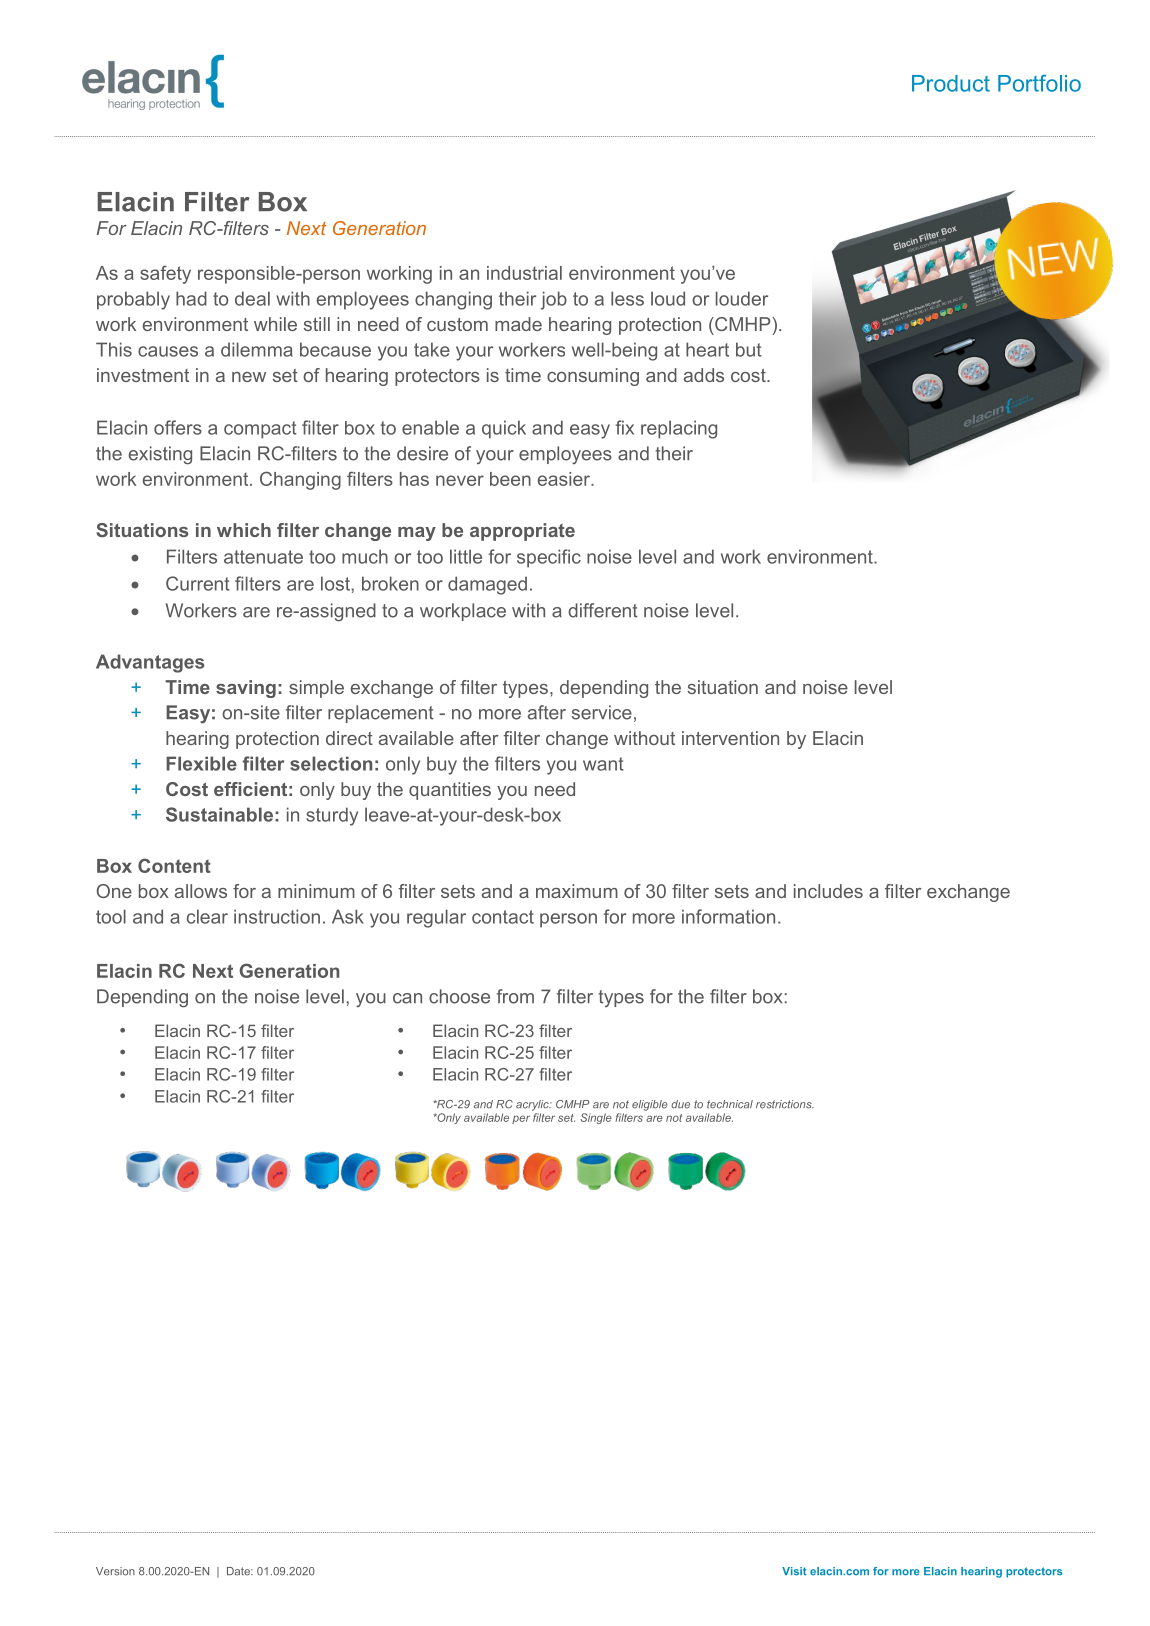 This image has height=1626, width=1150. I want to click on Visit, so click(794, 1571).
